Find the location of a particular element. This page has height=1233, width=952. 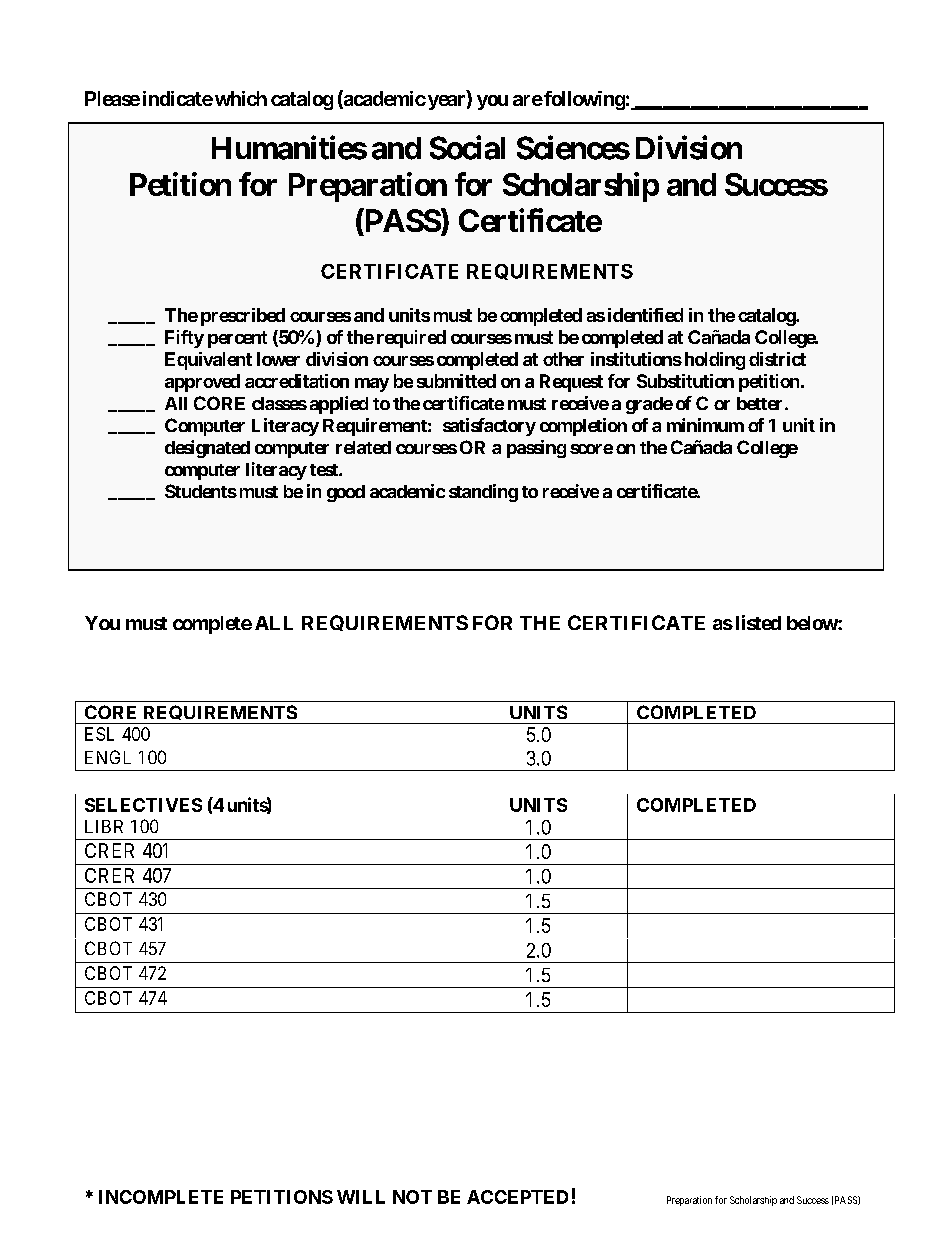

following is located at coordinates (583, 100).
